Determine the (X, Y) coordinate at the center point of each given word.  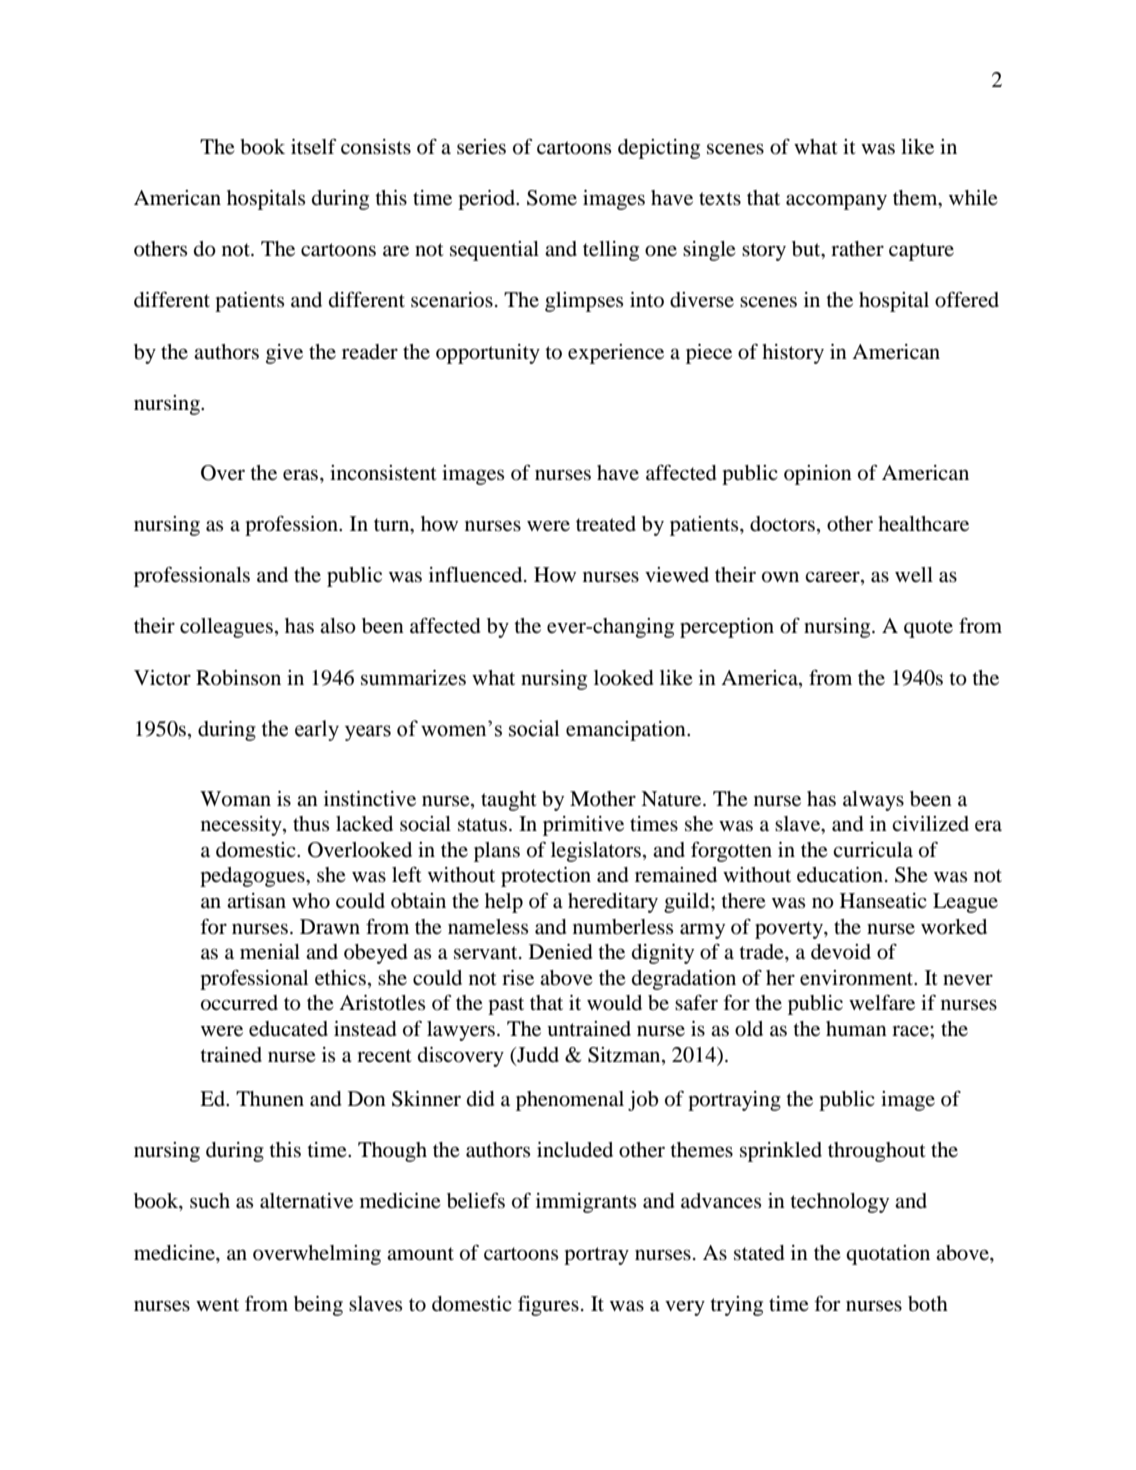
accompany (836, 202)
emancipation (627, 731)
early (317, 730)
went (217, 1305)
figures (548, 1305)
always (873, 801)
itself (314, 146)
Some (552, 198)
